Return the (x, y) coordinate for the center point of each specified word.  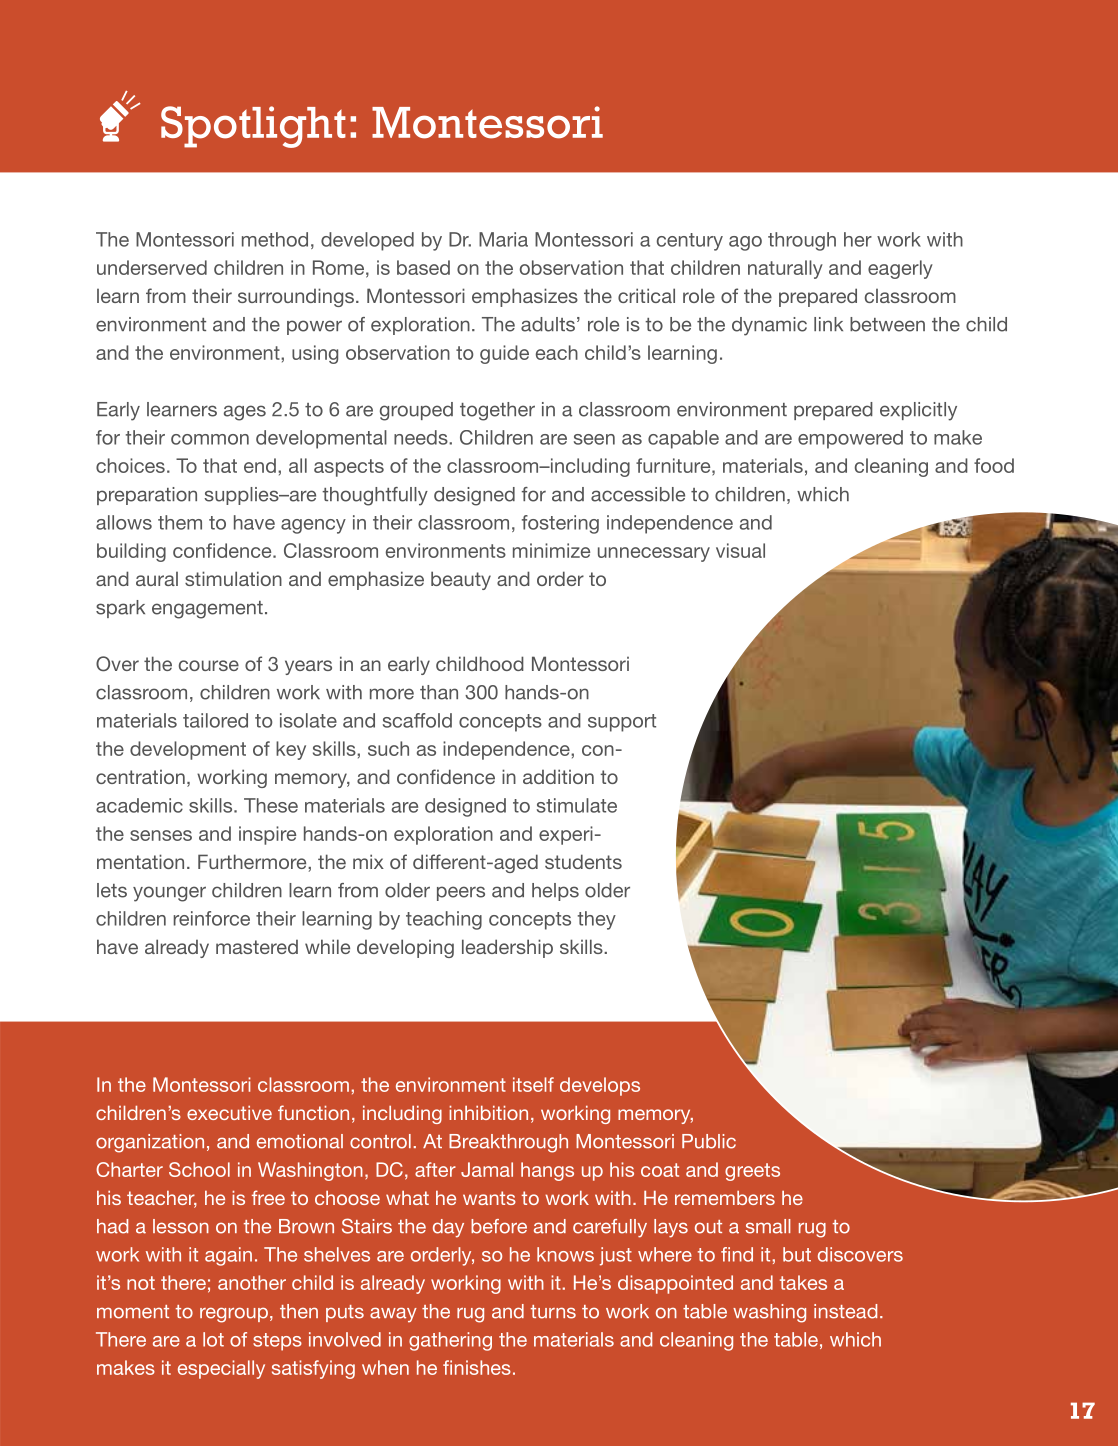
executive (229, 1113)
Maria (503, 239)
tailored (215, 720)
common (210, 439)
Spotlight (253, 127)
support (622, 723)
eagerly (900, 269)
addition (558, 776)
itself (533, 1084)
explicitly (918, 411)
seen (594, 439)
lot (213, 1339)
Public (709, 1141)
